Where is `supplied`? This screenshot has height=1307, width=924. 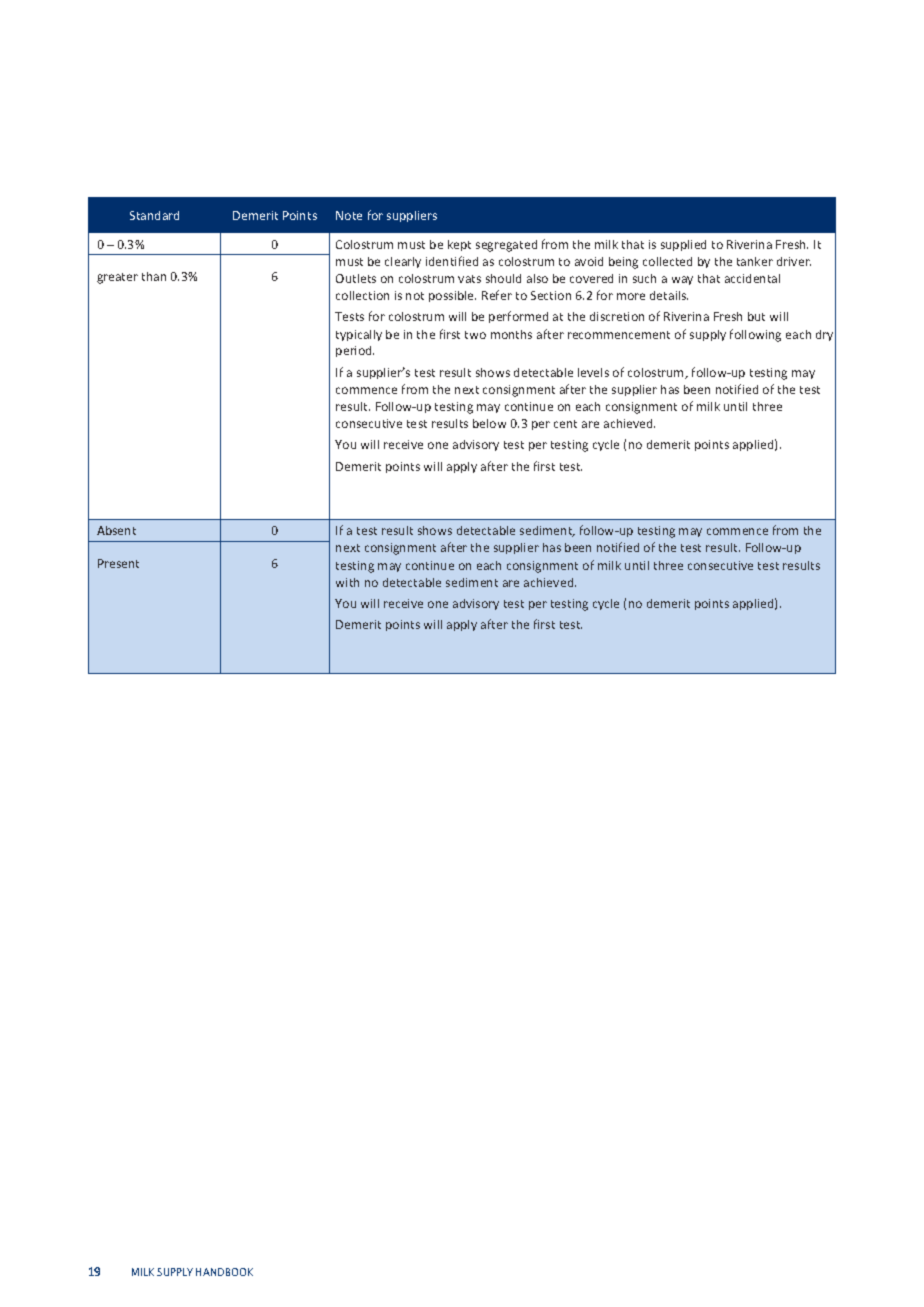
supplied is located at coordinates (683, 245).
